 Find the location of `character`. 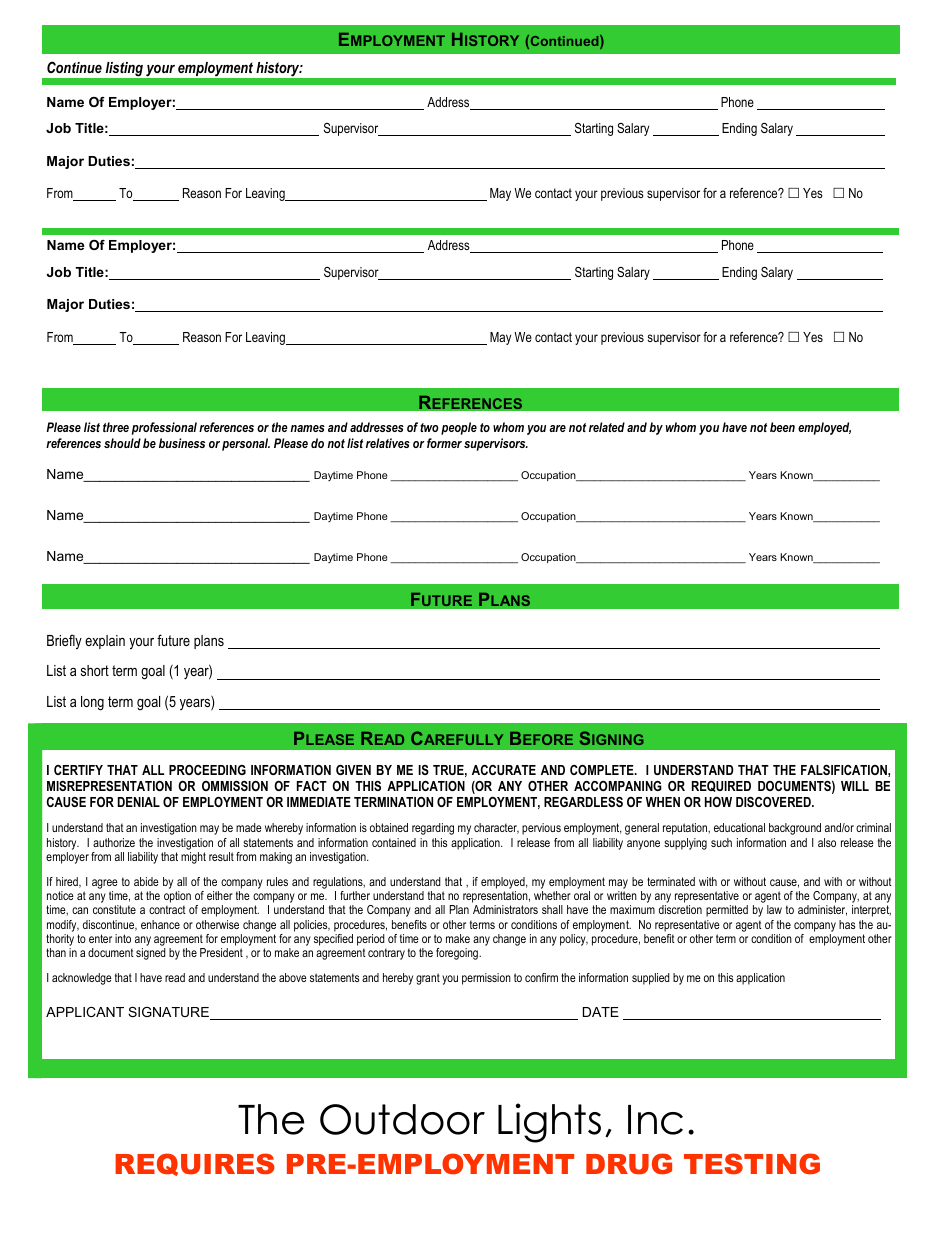

character is located at coordinates (496, 828).
